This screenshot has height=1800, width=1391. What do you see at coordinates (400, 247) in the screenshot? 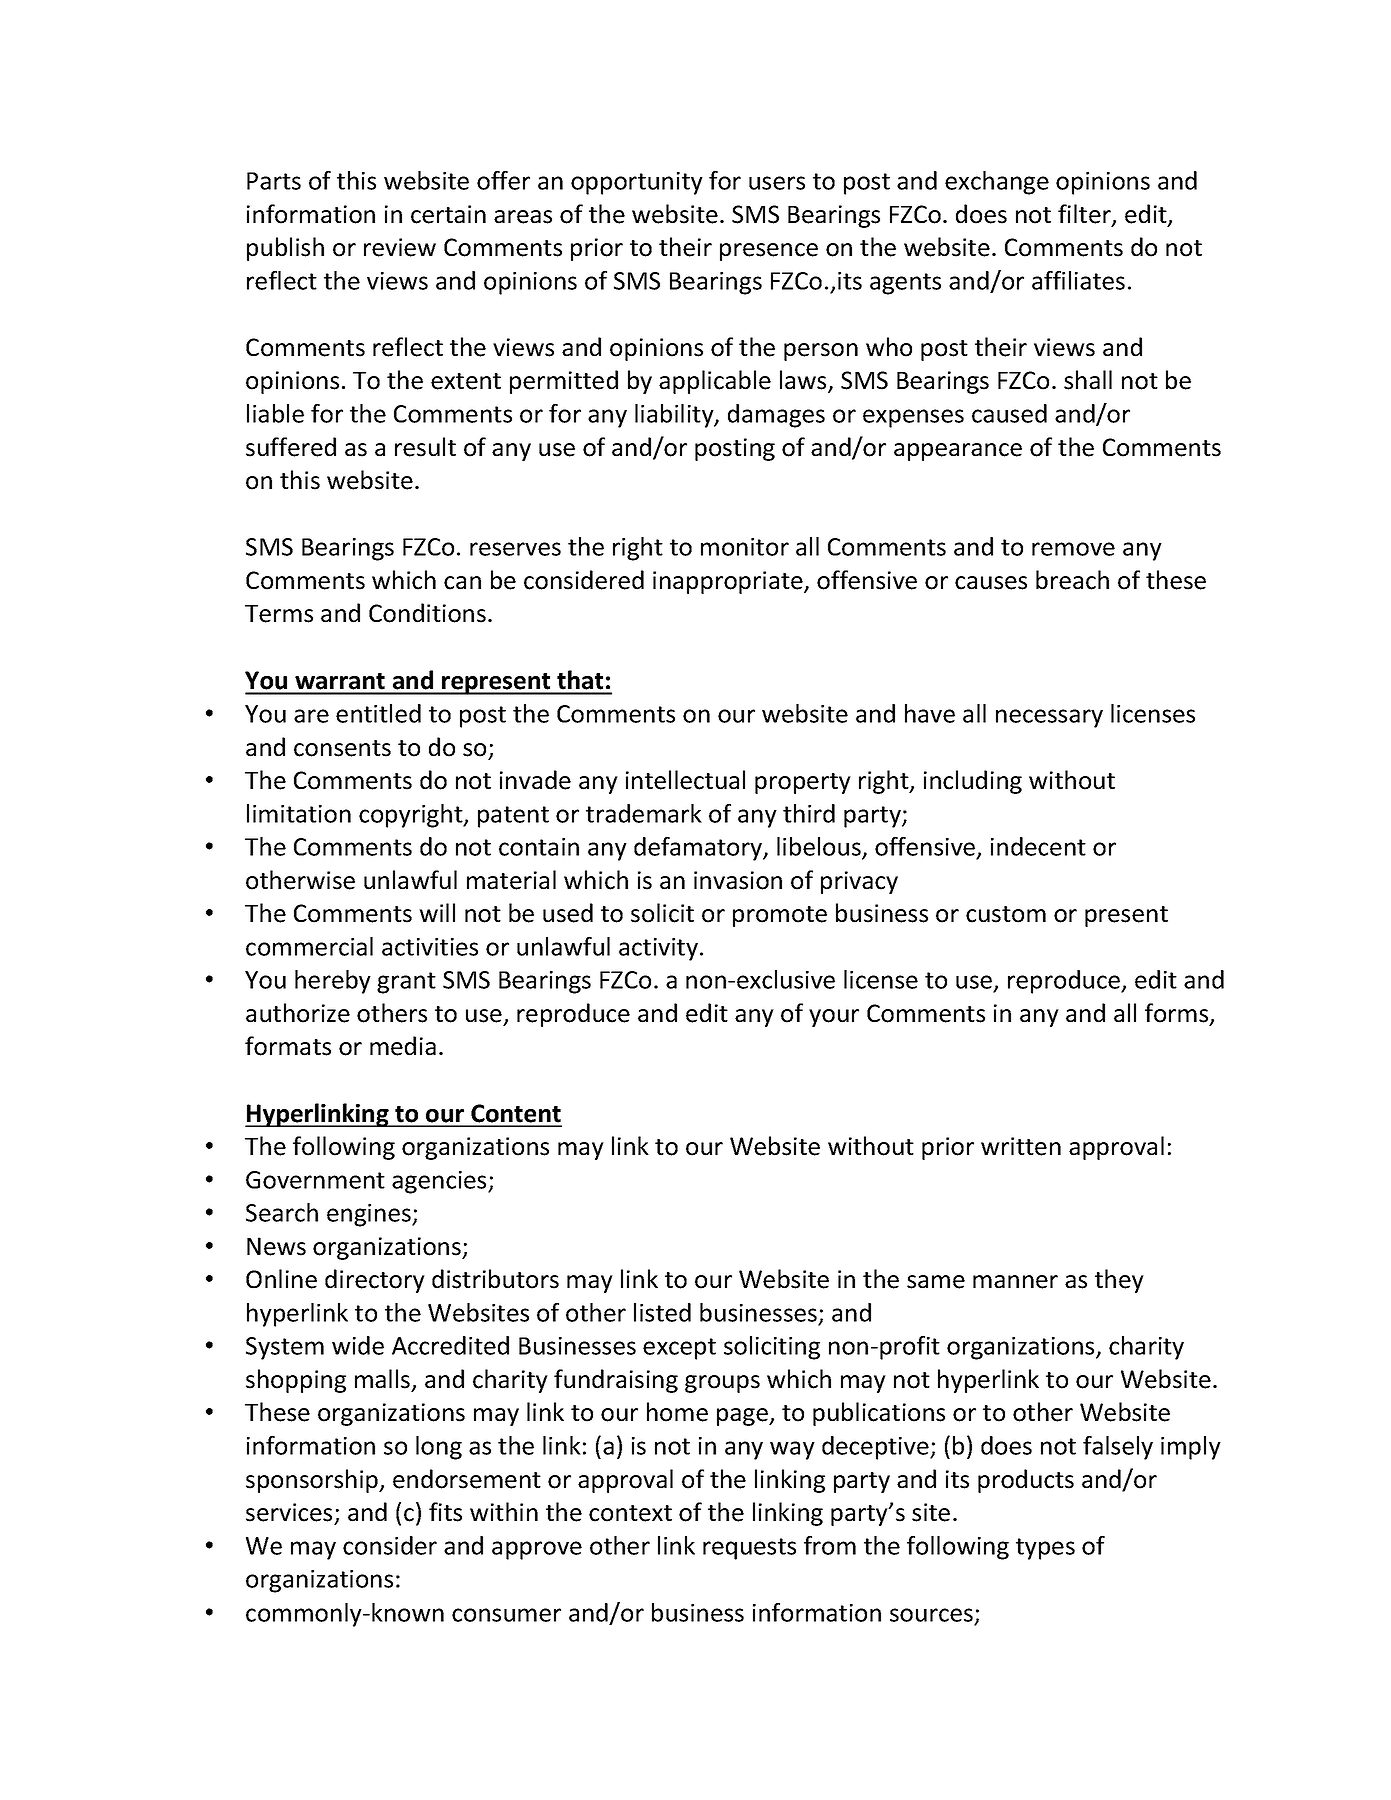
I see `review` at bounding box center [400, 247].
